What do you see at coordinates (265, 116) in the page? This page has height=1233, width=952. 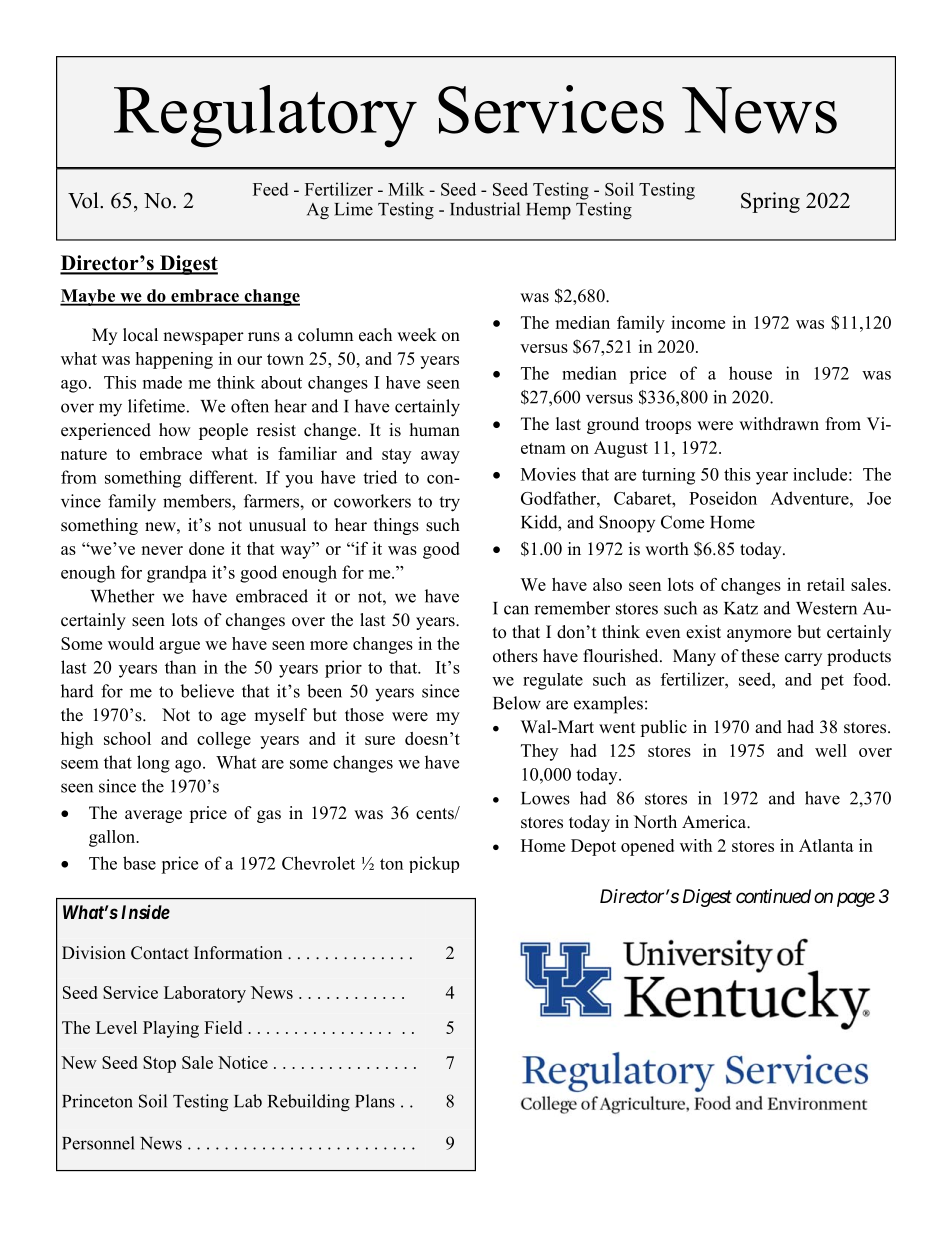 I see `Regulatory` at bounding box center [265, 116].
